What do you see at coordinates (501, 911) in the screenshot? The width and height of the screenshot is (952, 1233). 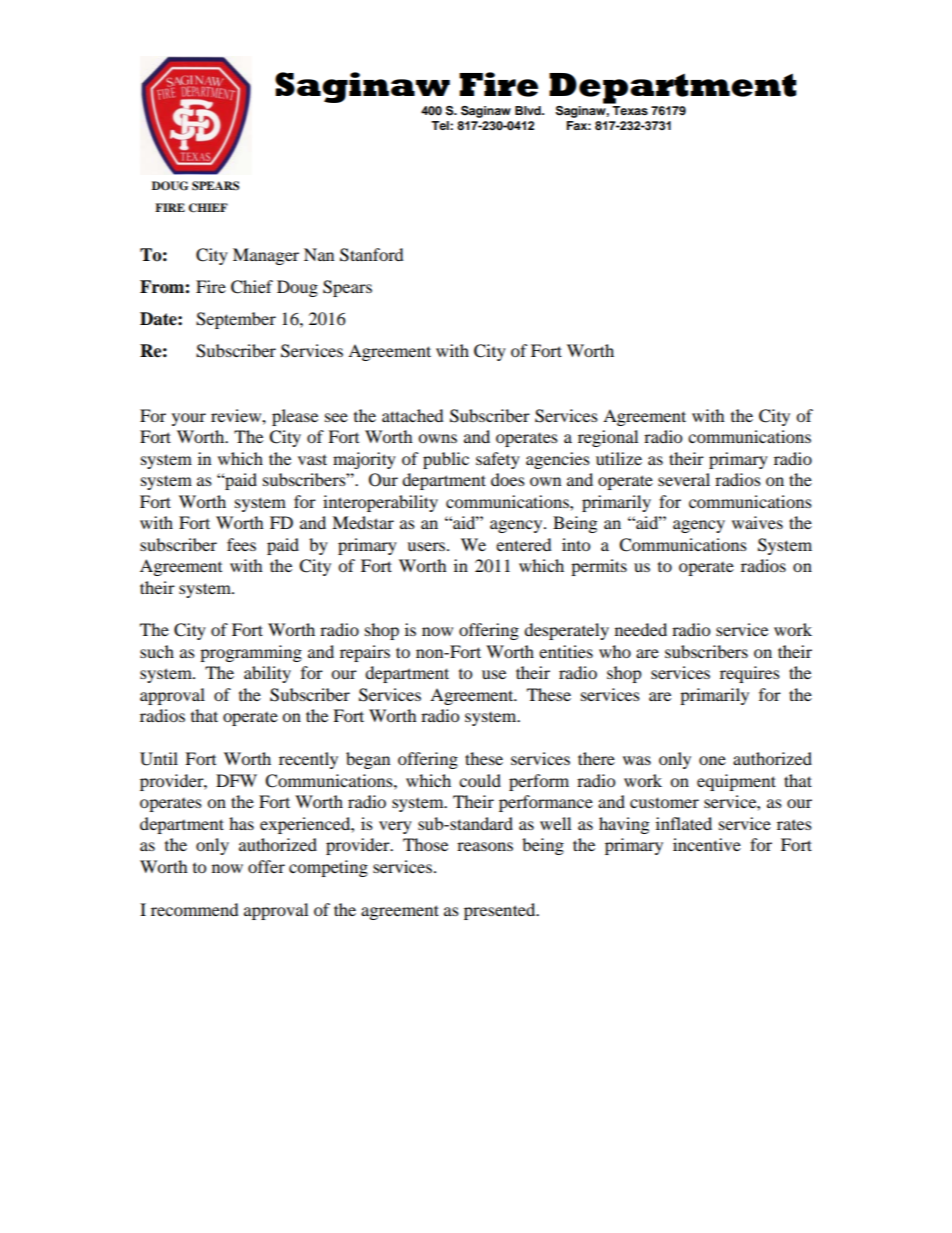 I see `presented` at bounding box center [501, 911].
